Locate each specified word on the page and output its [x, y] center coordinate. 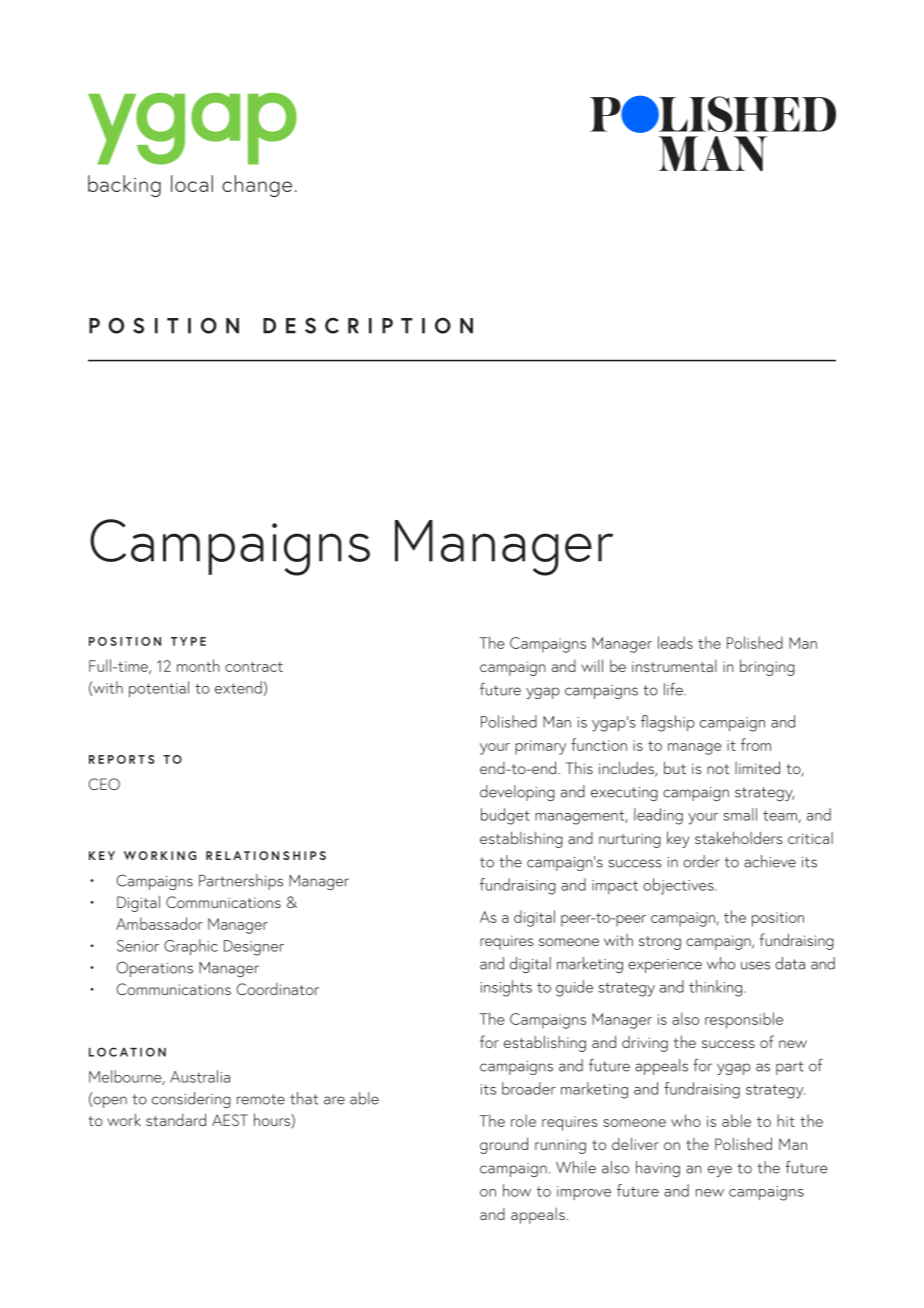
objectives [679, 886]
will [592, 665]
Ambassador [159, 923]
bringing [767, 667]
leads [675, 642]
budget [505, 816]
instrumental [674, 666]
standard [176, 1119]
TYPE [188, 641]
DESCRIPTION [368, 326]
